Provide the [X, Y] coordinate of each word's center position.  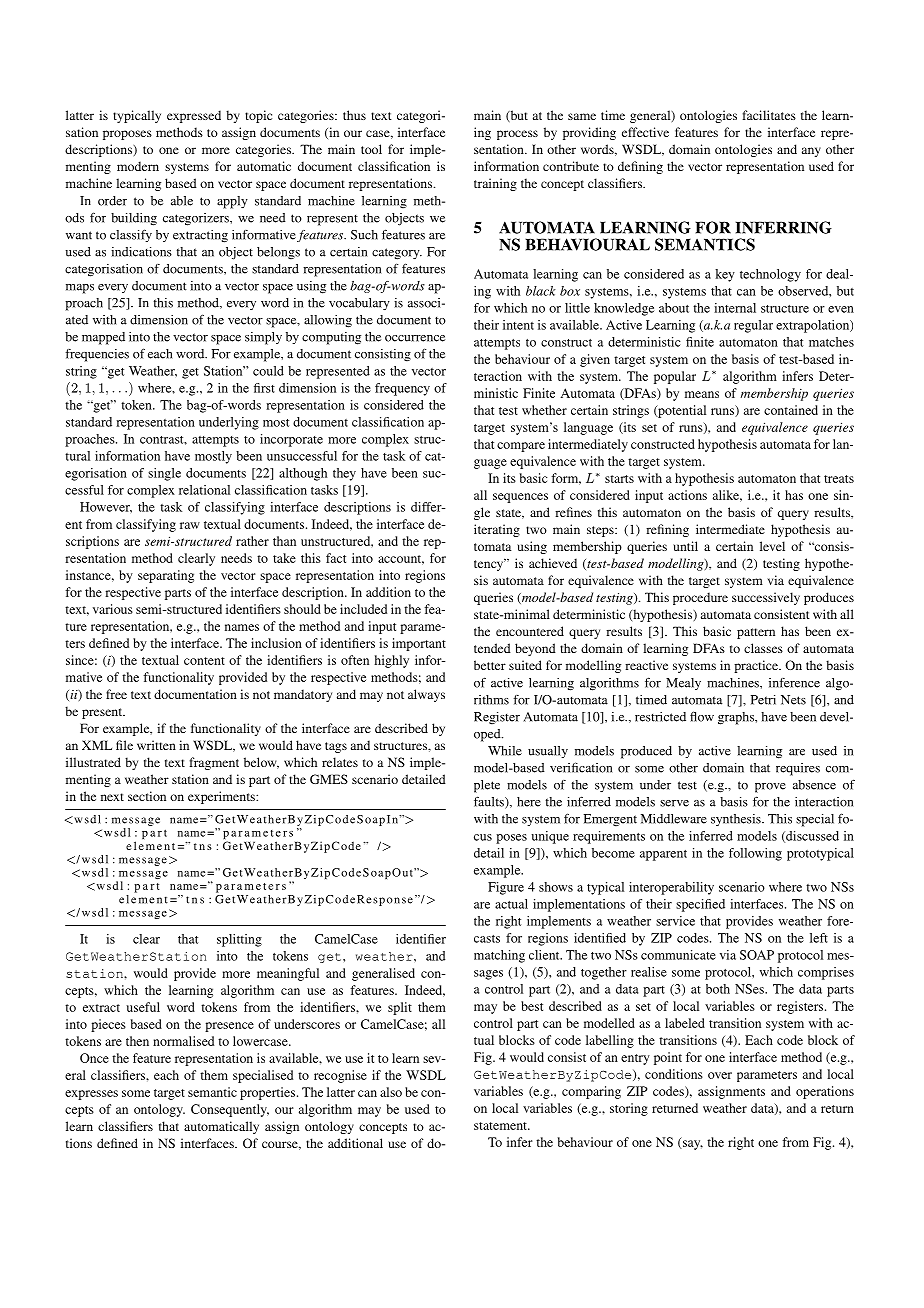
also [391, 1092]
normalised [183, 1041]
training [495, 184]
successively [766, 598]
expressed [194, 116]
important [419, 644]
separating [166, 576]
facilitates [769, 115]
